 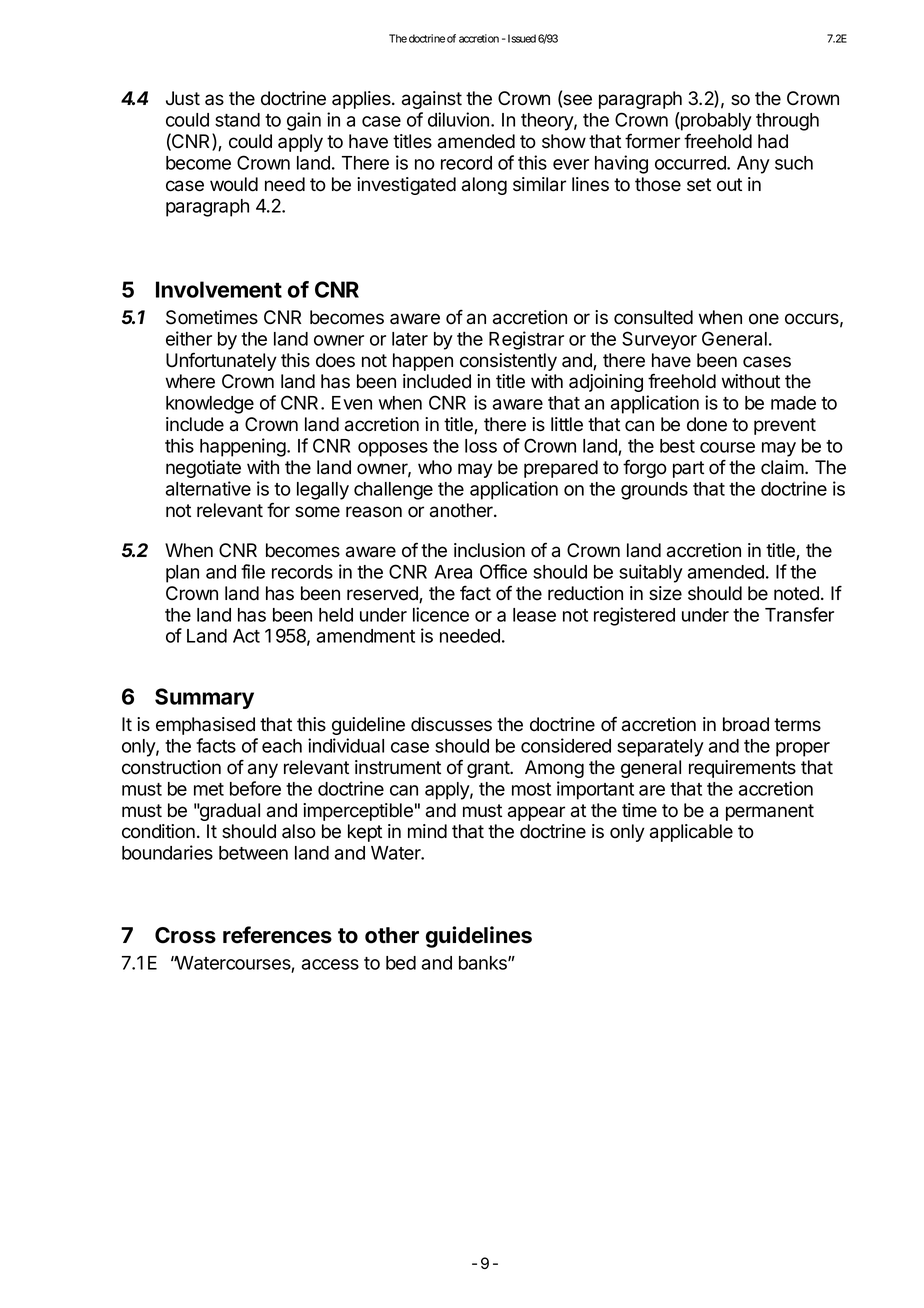 I want to click on through, so click(x=787, y=122).
